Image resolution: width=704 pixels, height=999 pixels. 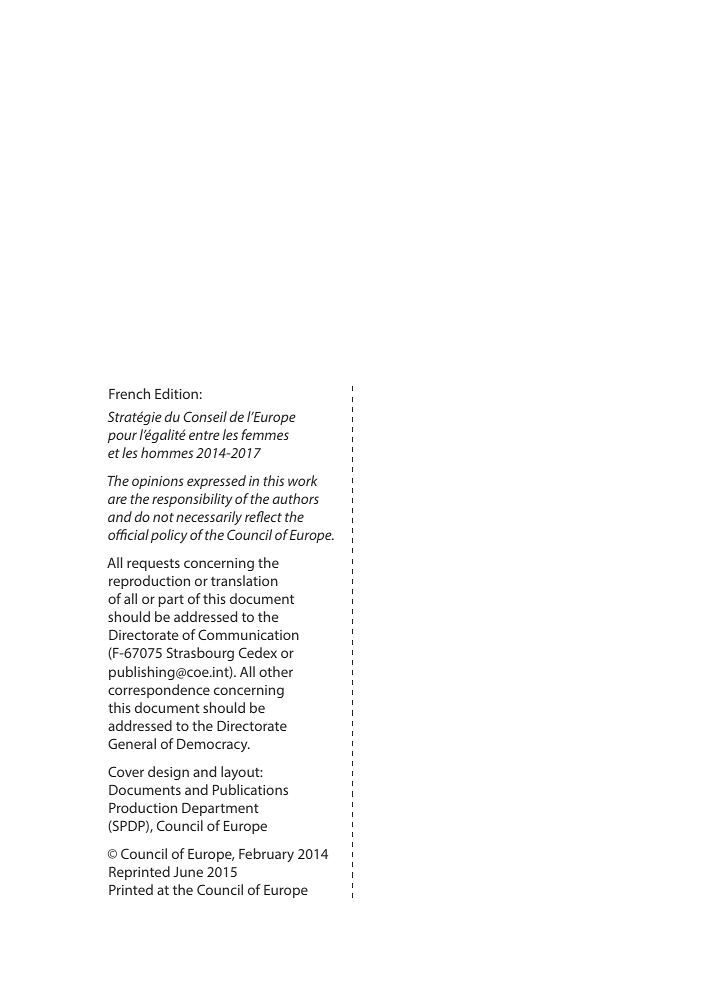 What do you see at coordinates (163, 517) in the page?
I see `not` at bounding box center [163, 517].
